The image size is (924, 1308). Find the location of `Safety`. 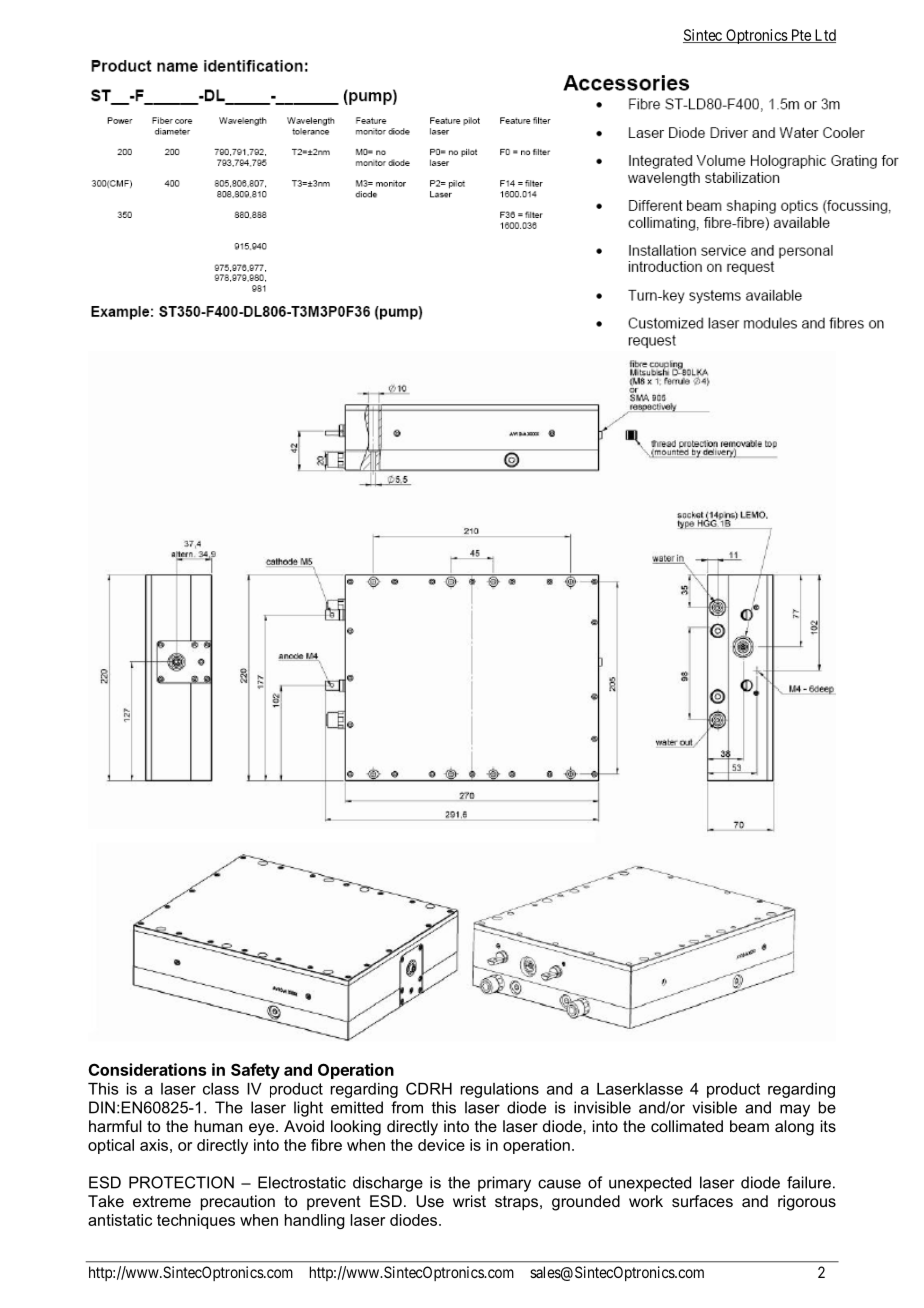

Safety is located at coordinates (255, 1071).
